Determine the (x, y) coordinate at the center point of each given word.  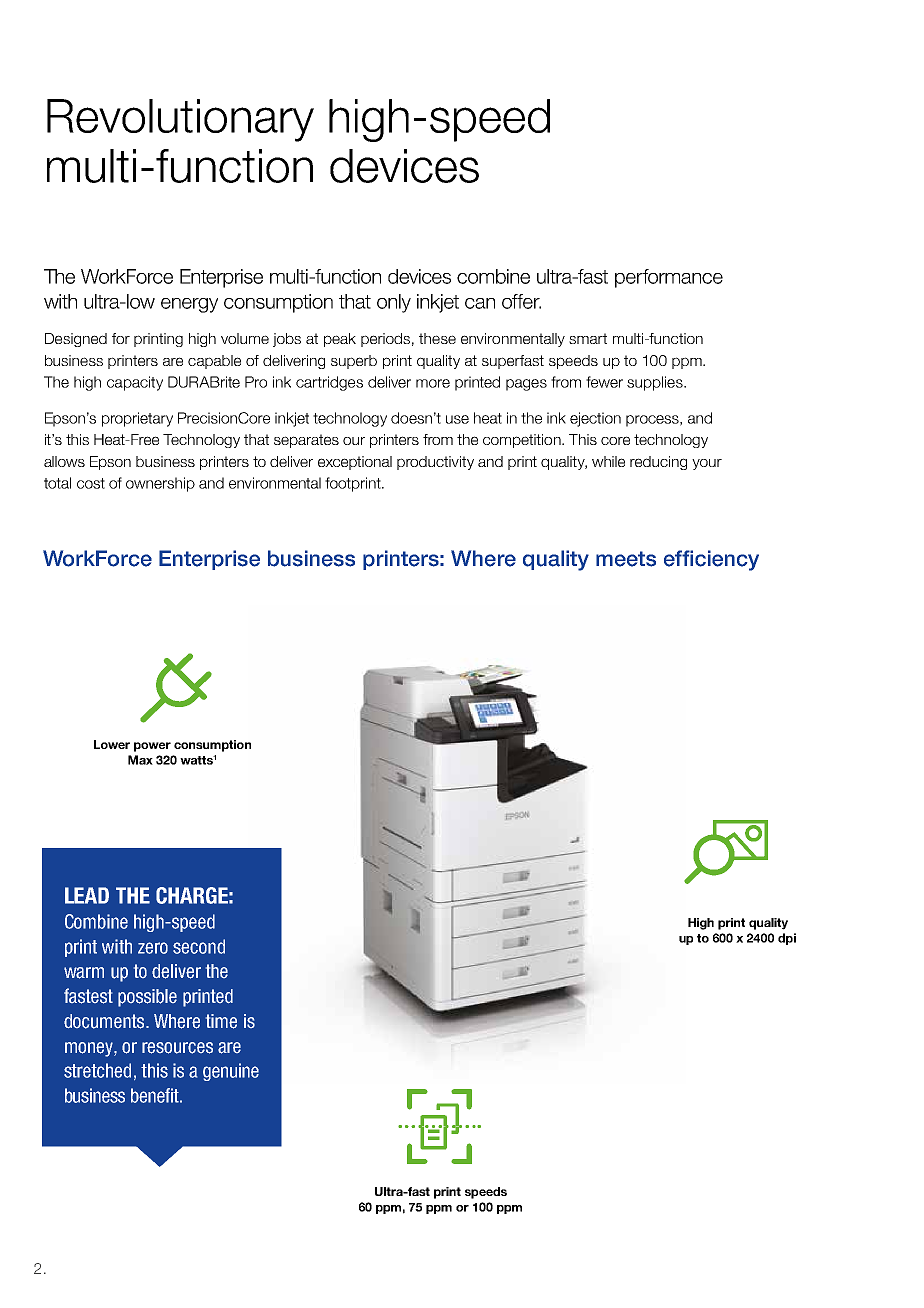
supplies (656, 383)
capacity (135, 383)
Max (140, 760)
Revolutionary (180, 120)
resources (177, 1048)
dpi (787, 939)
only (394, 303)
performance (669, 278)
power (152, 747)
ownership (160, 484)
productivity (435, 463)
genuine (231, 1072)
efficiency (711, 560)
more (433, 383)
